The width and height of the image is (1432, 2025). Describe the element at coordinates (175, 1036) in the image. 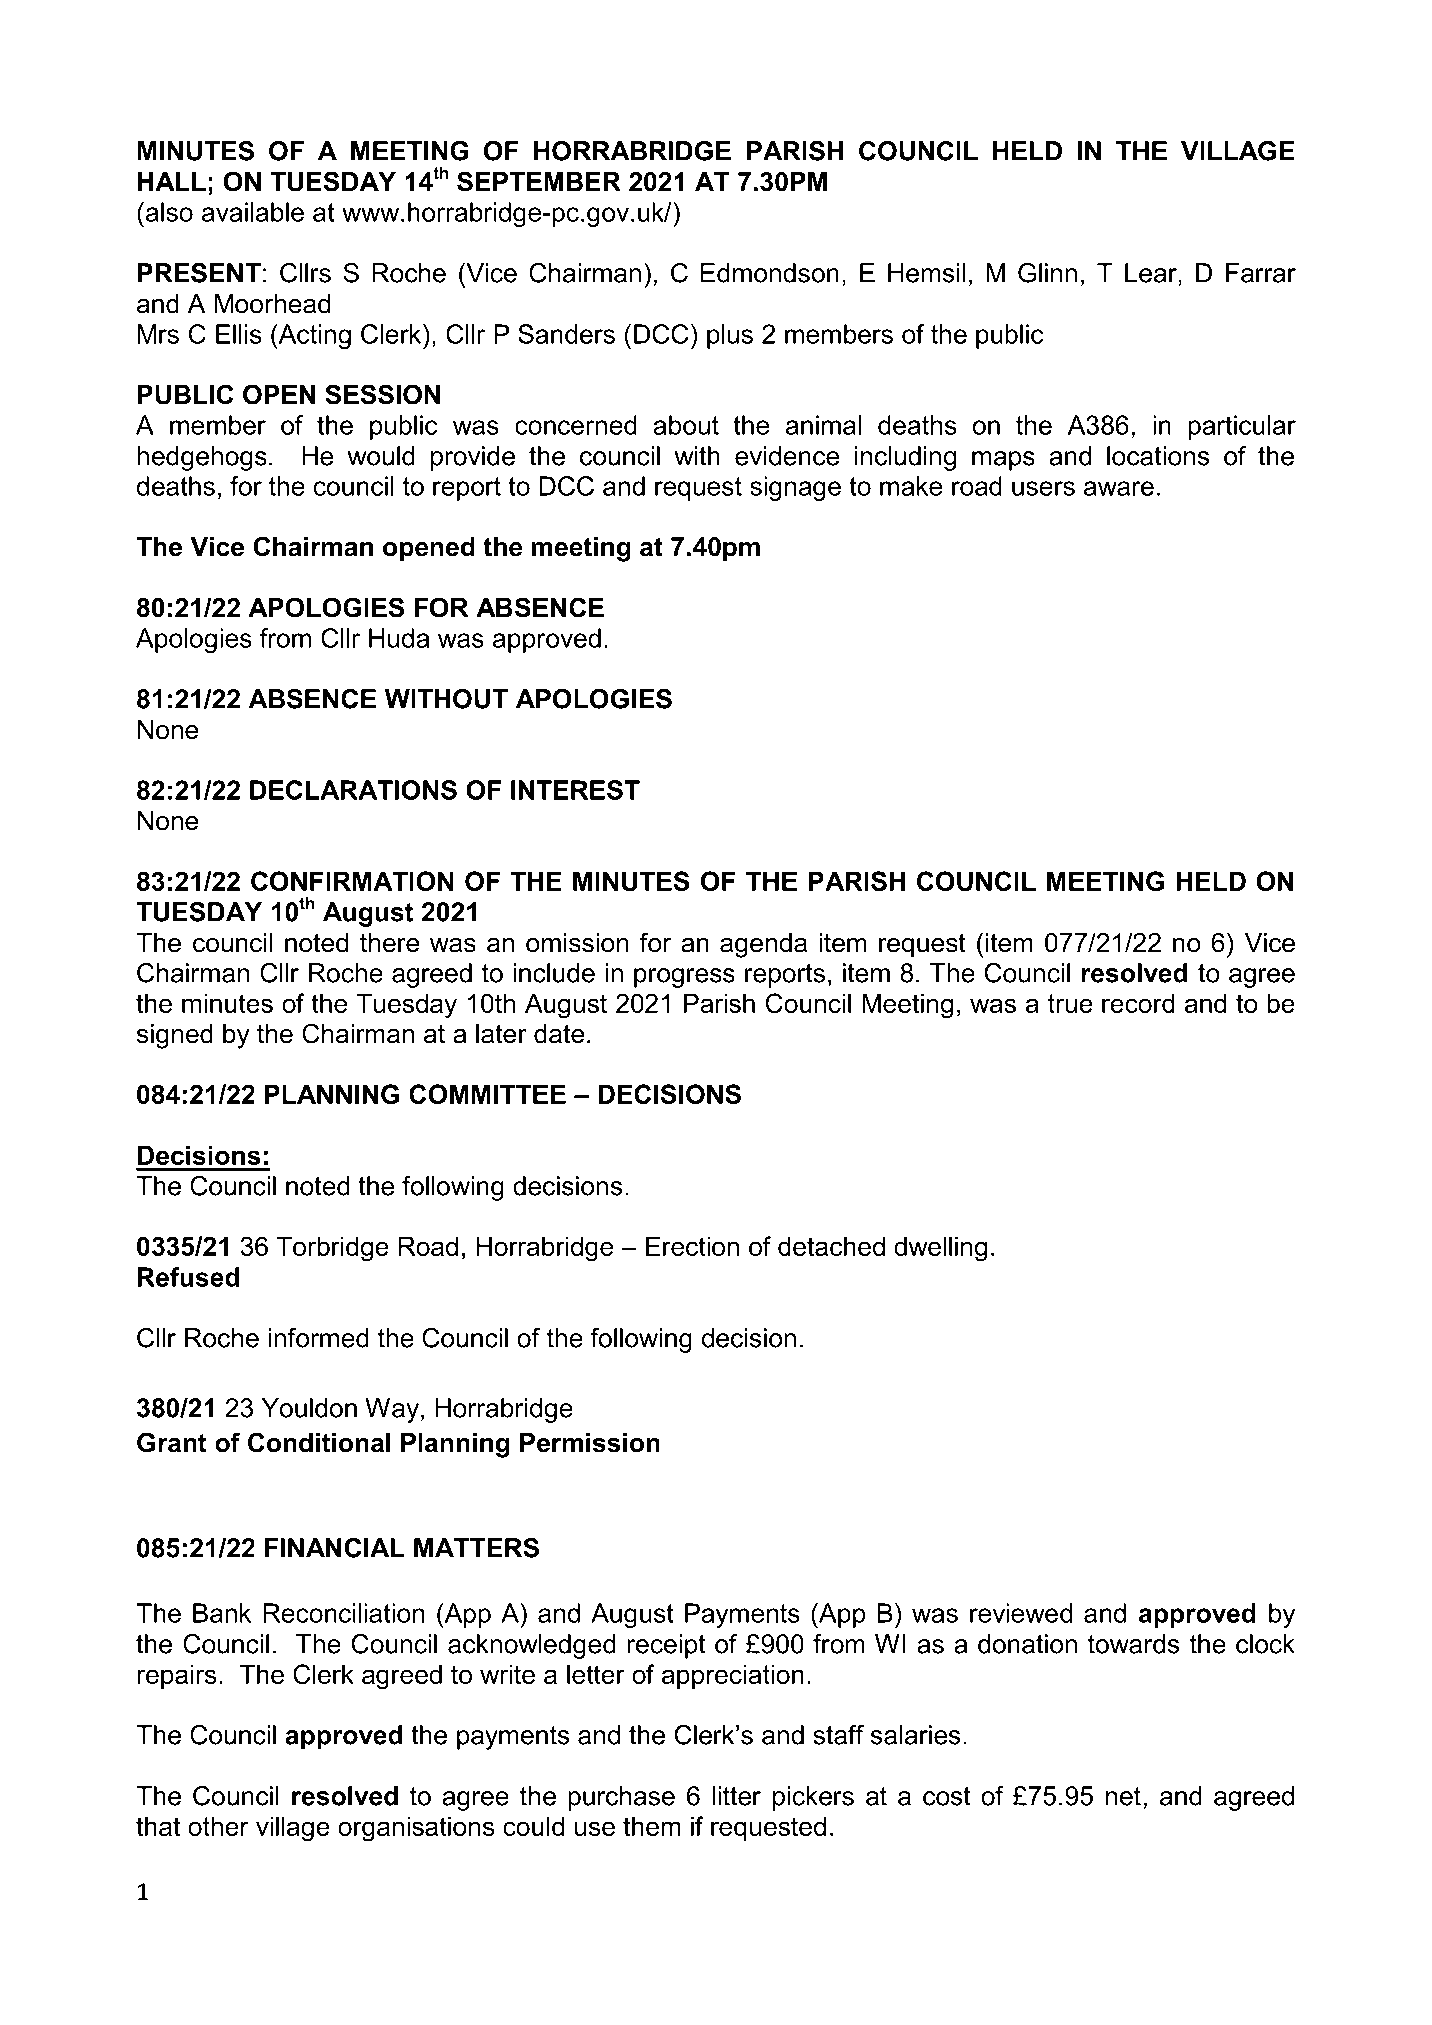

I see `signed` at that location.
